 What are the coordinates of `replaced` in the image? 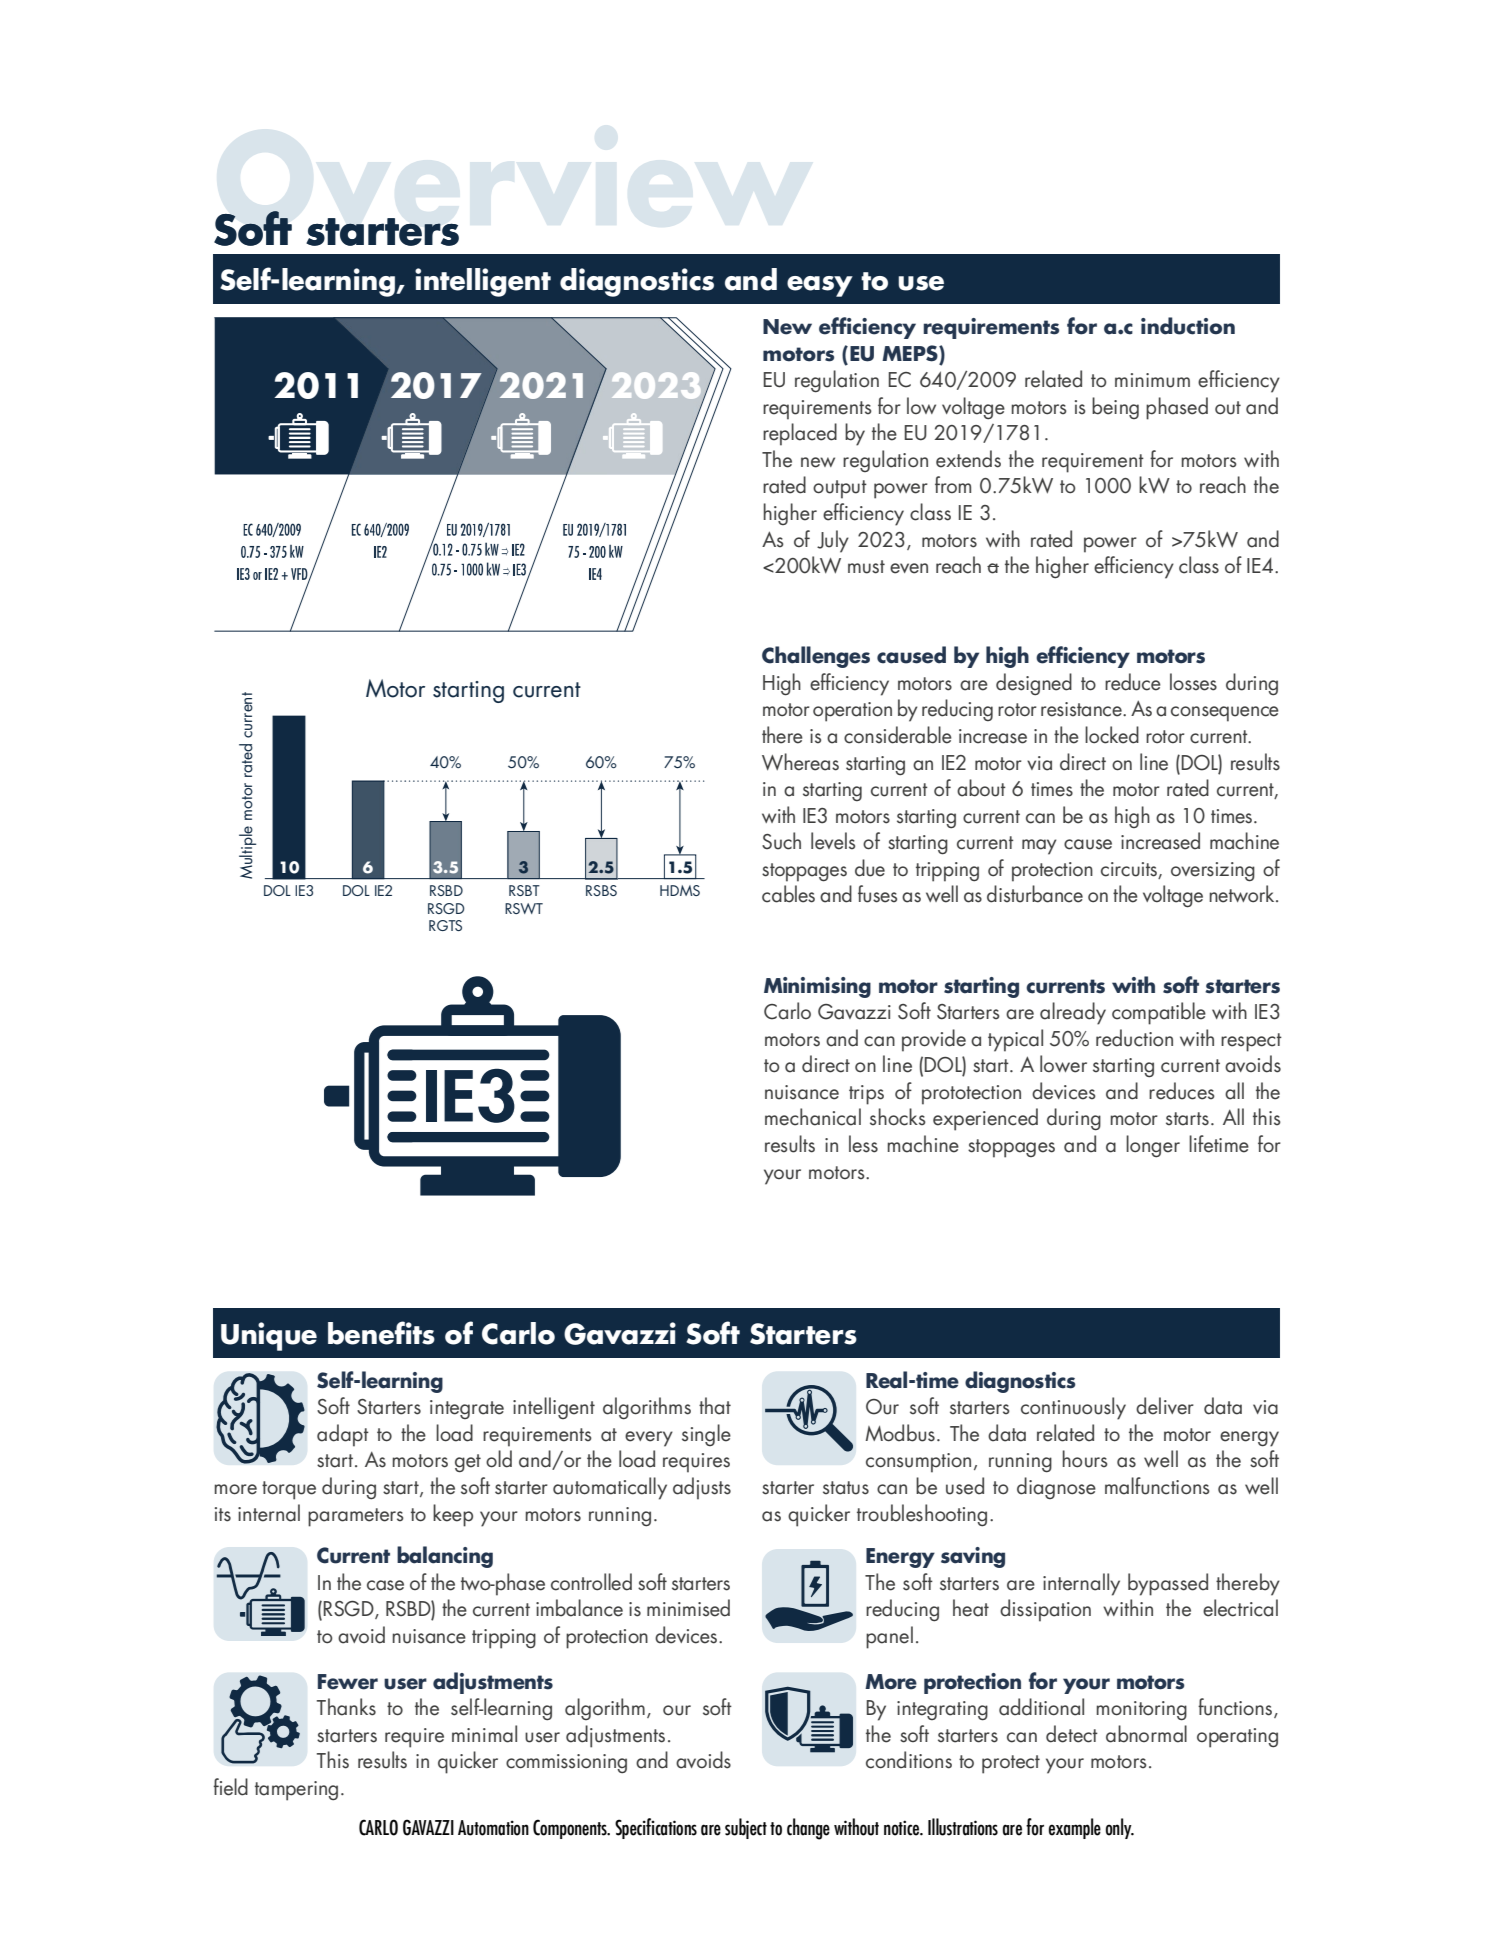 It's located at (800, 434).
